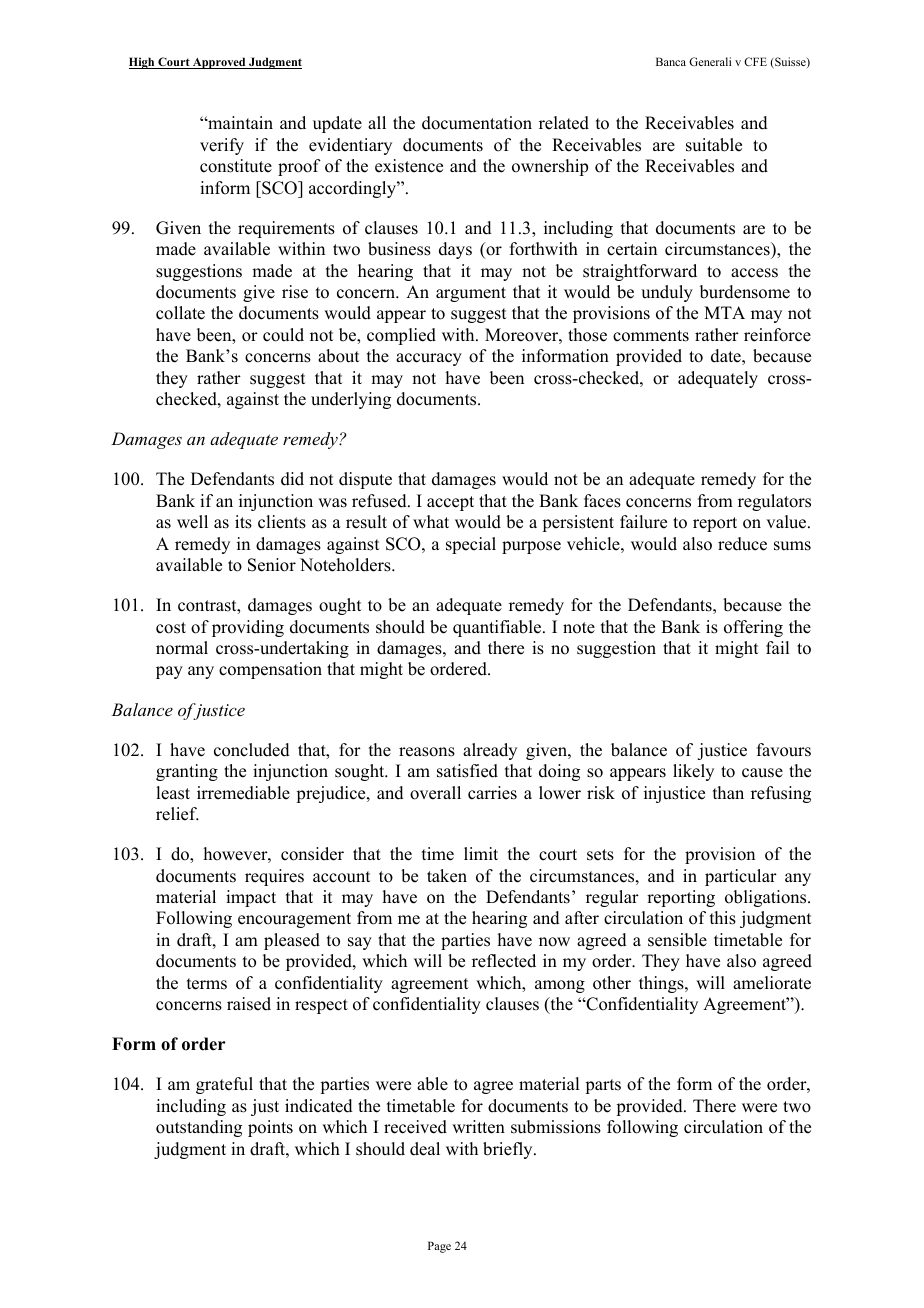 The image size is (924, 1308). Describe the element at coordinates (753, 628) in the screenshot. I see `offering` at that location.
